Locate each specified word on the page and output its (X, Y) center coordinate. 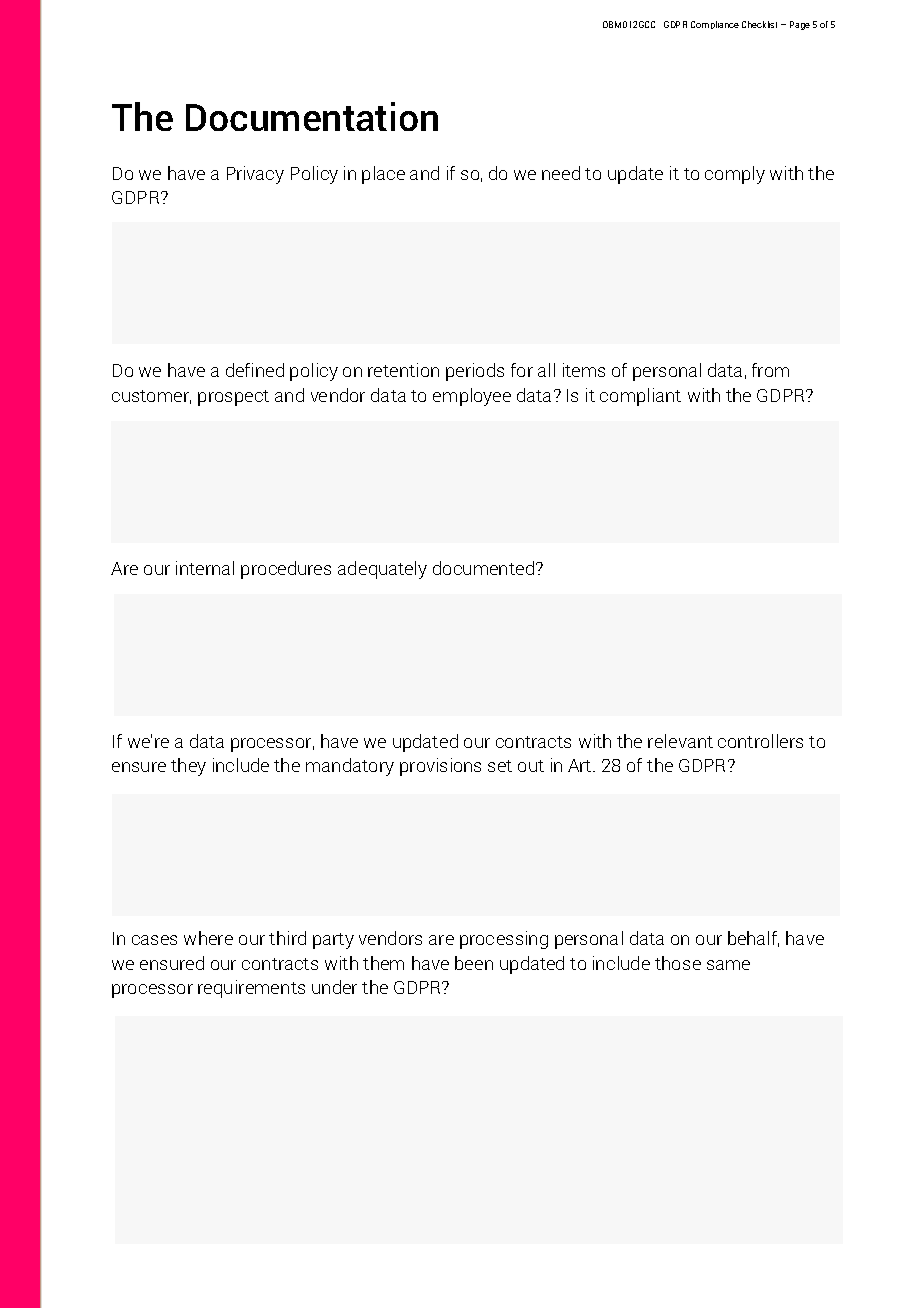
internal (205, 568)
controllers (760, 741)
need (561, 173)
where (208, 938)
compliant (640, 397)
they (188, 767)
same (728, 965)
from (770, 370)
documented (483, 568)
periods (475, 372)
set (500, 766)
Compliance (715, 25)
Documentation (312, 116)
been (474, 963)
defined (255, 370)
